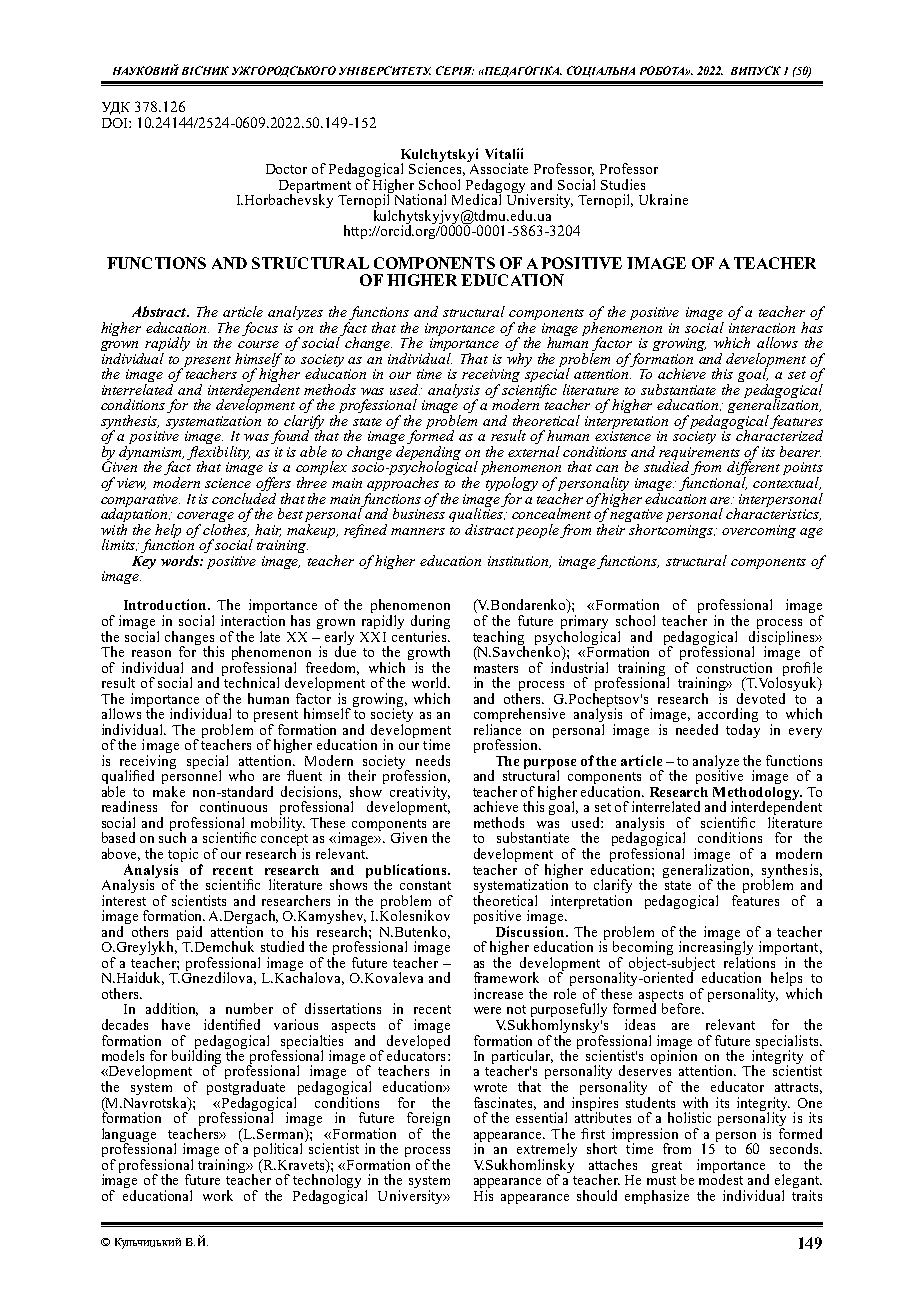 This screenshot has height=1308, width=924. What do you see at coordinates (280, 1150) in the screenshot?
I see `political` at bounding box center [280, 1150].
